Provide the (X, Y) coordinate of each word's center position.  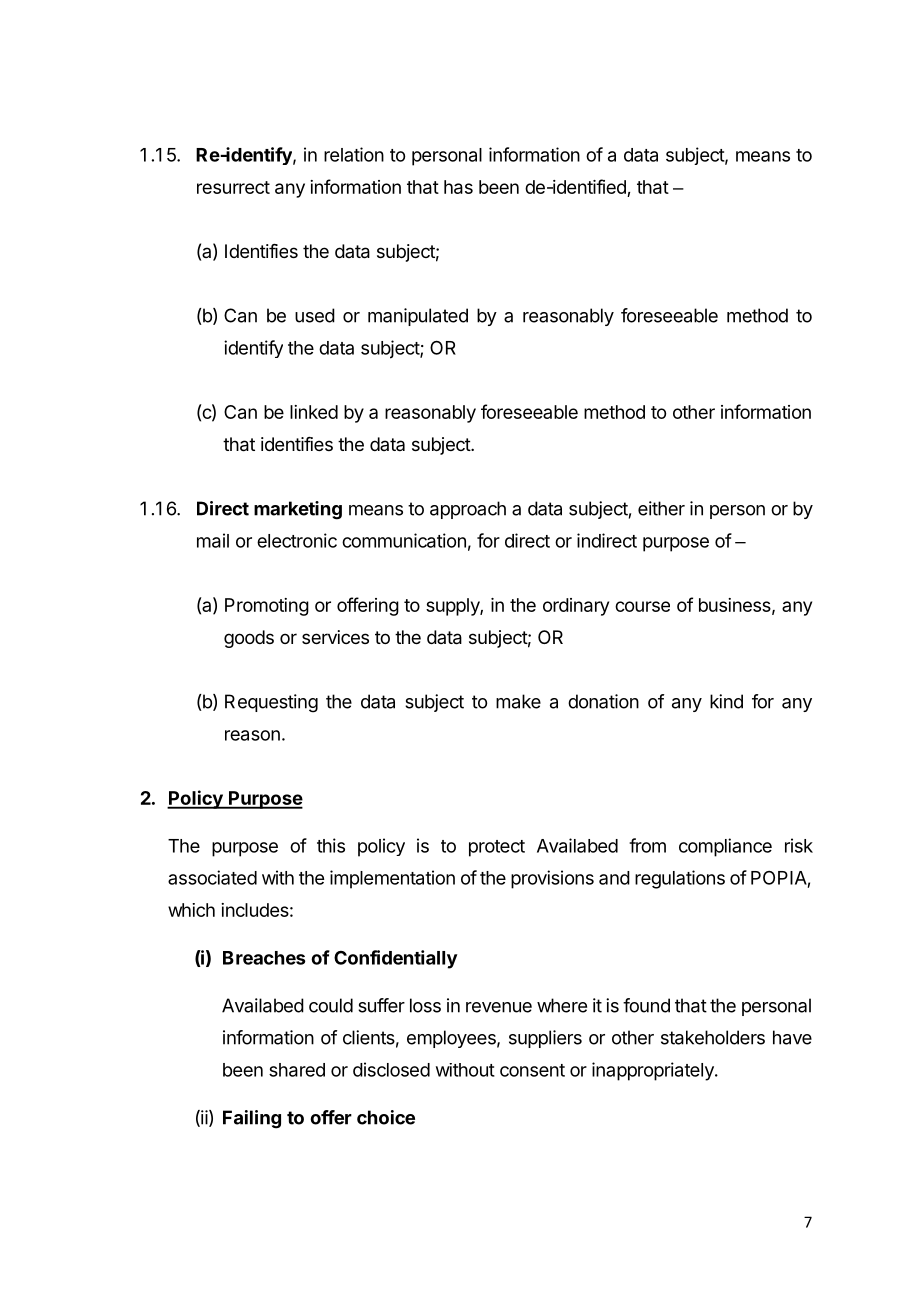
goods (249, 639)
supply (453, 607)
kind (726, 701)
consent (532, 1070)
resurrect (233, 187)
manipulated (418, 317)
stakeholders (713, 1037)
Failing (252, 1119)
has (458, 187)
